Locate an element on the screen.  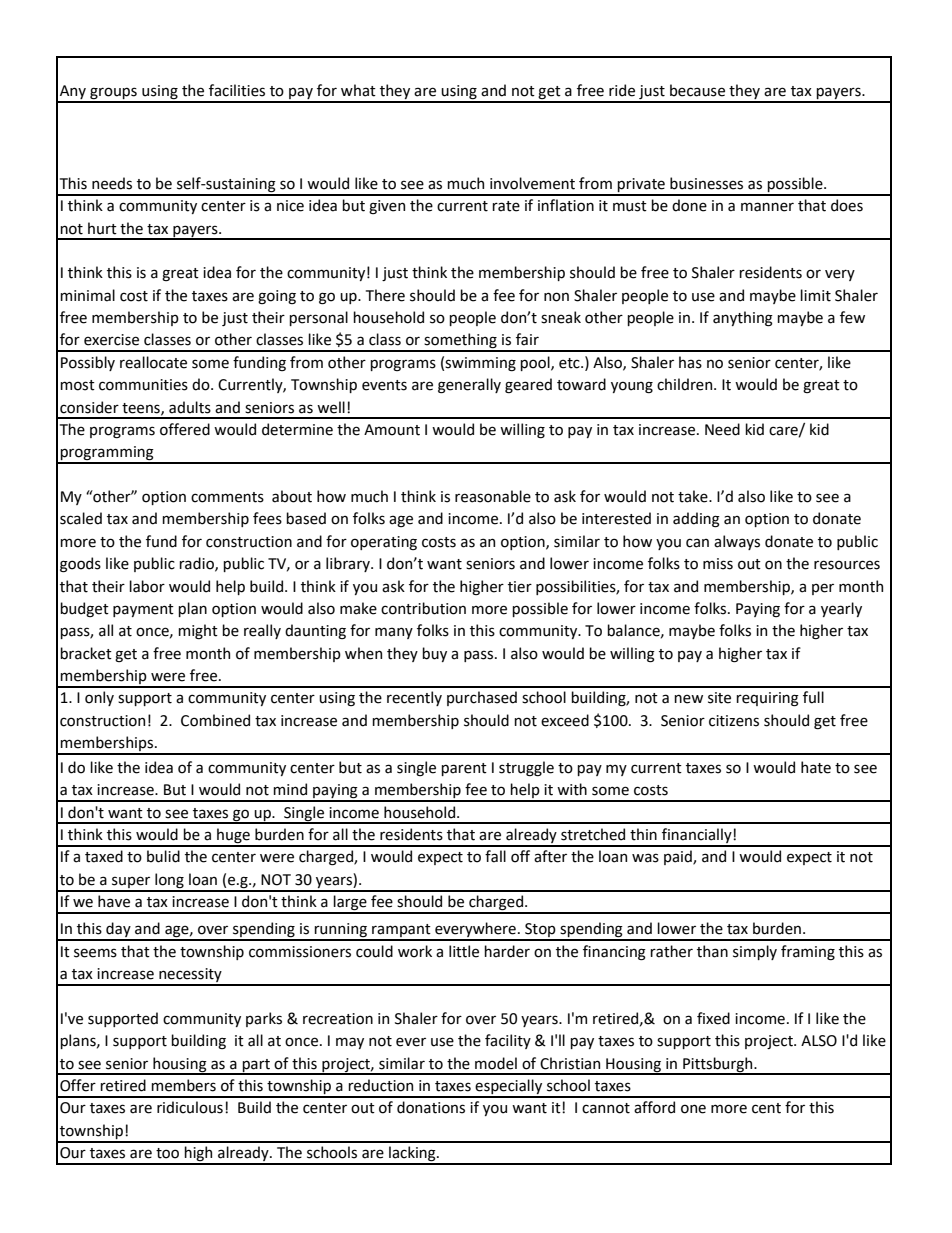
fall is located at coordinates (495, 856).
